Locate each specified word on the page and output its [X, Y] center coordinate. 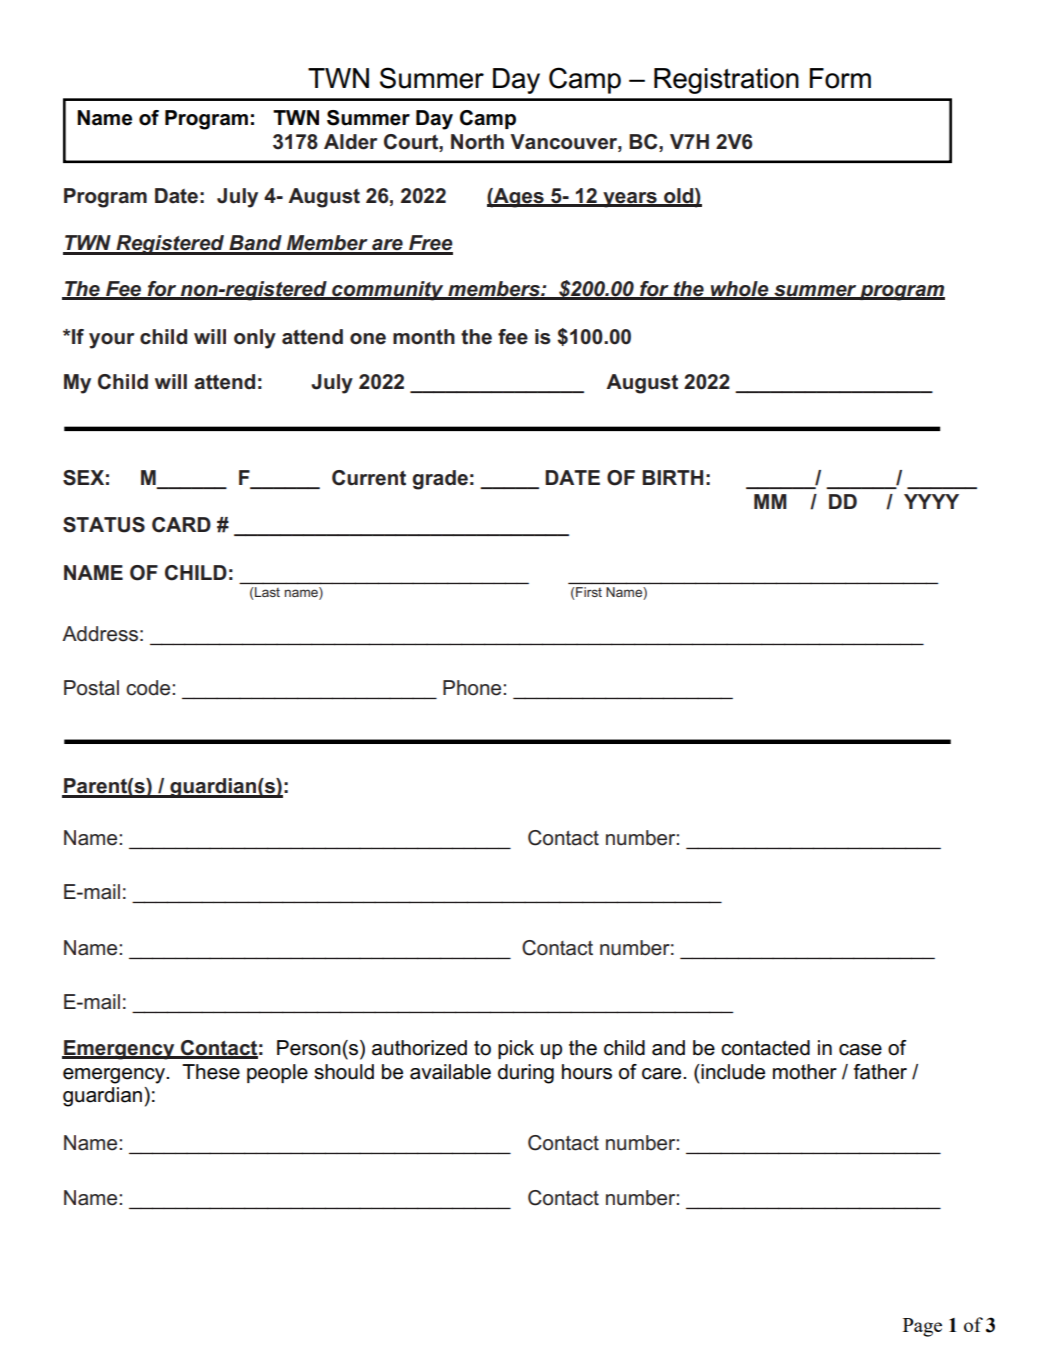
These [211, 1072]
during [526, 1074]
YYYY [931, 501]
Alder [350, 142]
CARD [181, 525]
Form [840, 78]
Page [922, 1327]
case [860, 1050]
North [477, 142]
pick [516, 1049]
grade [440, 480]
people [277, 1073]
